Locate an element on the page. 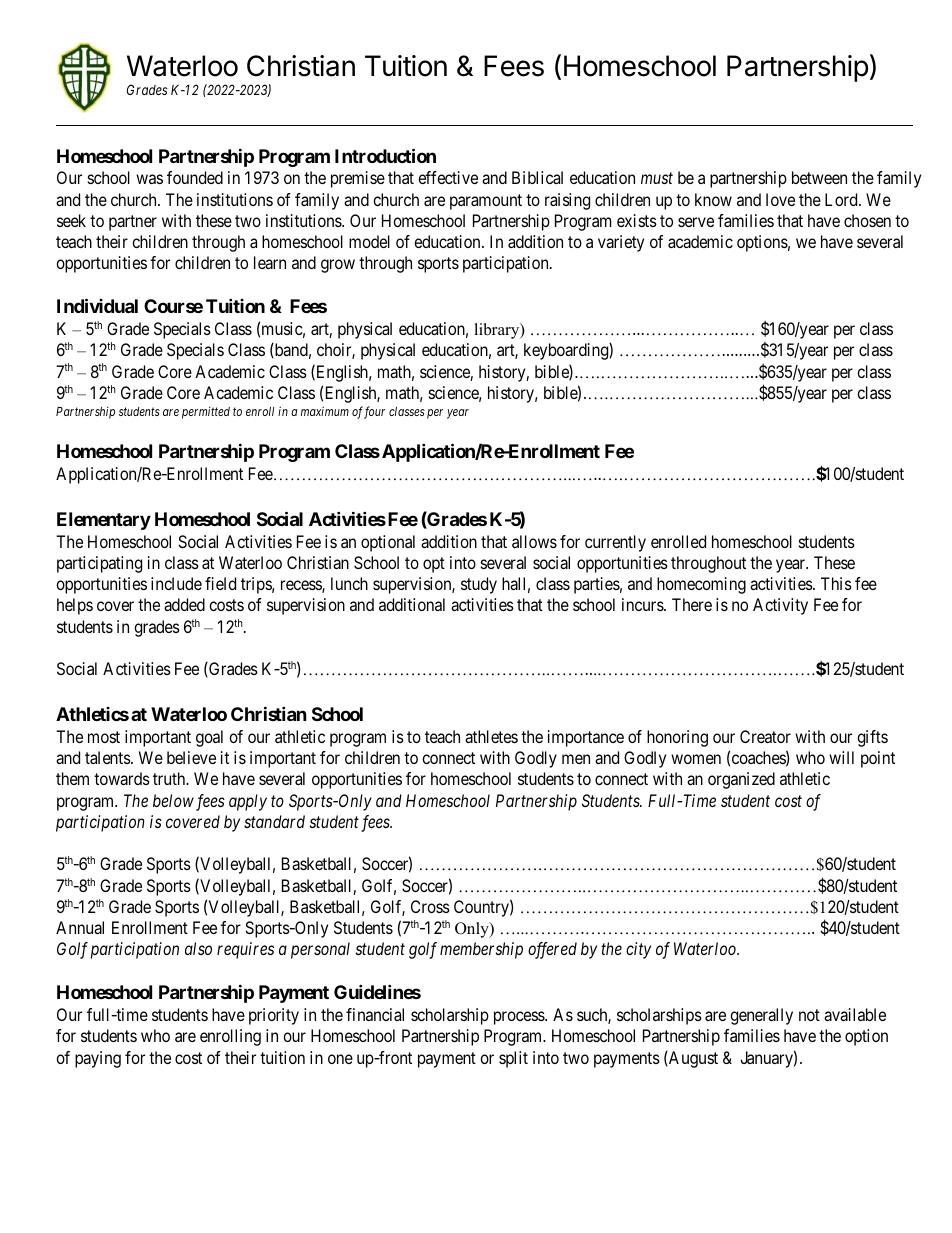 The image size is (952, 1233). below is located at coordinates (173, 800).
